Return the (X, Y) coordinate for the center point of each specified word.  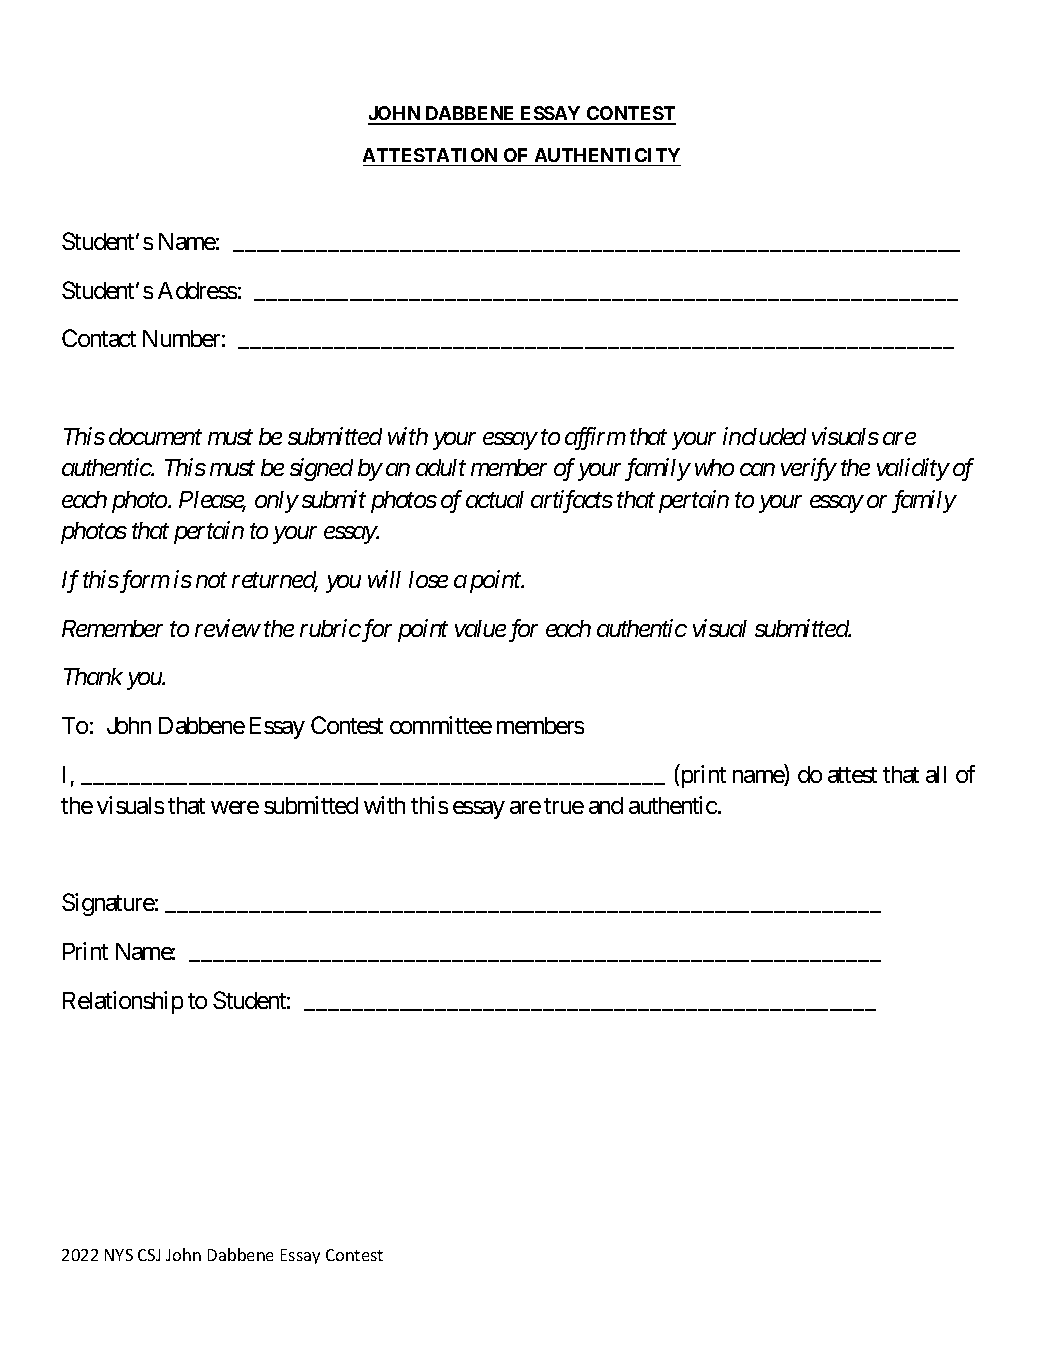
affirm (595, 438)
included (764, 436)
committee (441, 725)
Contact (99, 338)
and (606, 805)
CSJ (149, 1255)
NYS (119, 1255)
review (227, 628)
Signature (108, 904)
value (480, 628)
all (936, 774)
